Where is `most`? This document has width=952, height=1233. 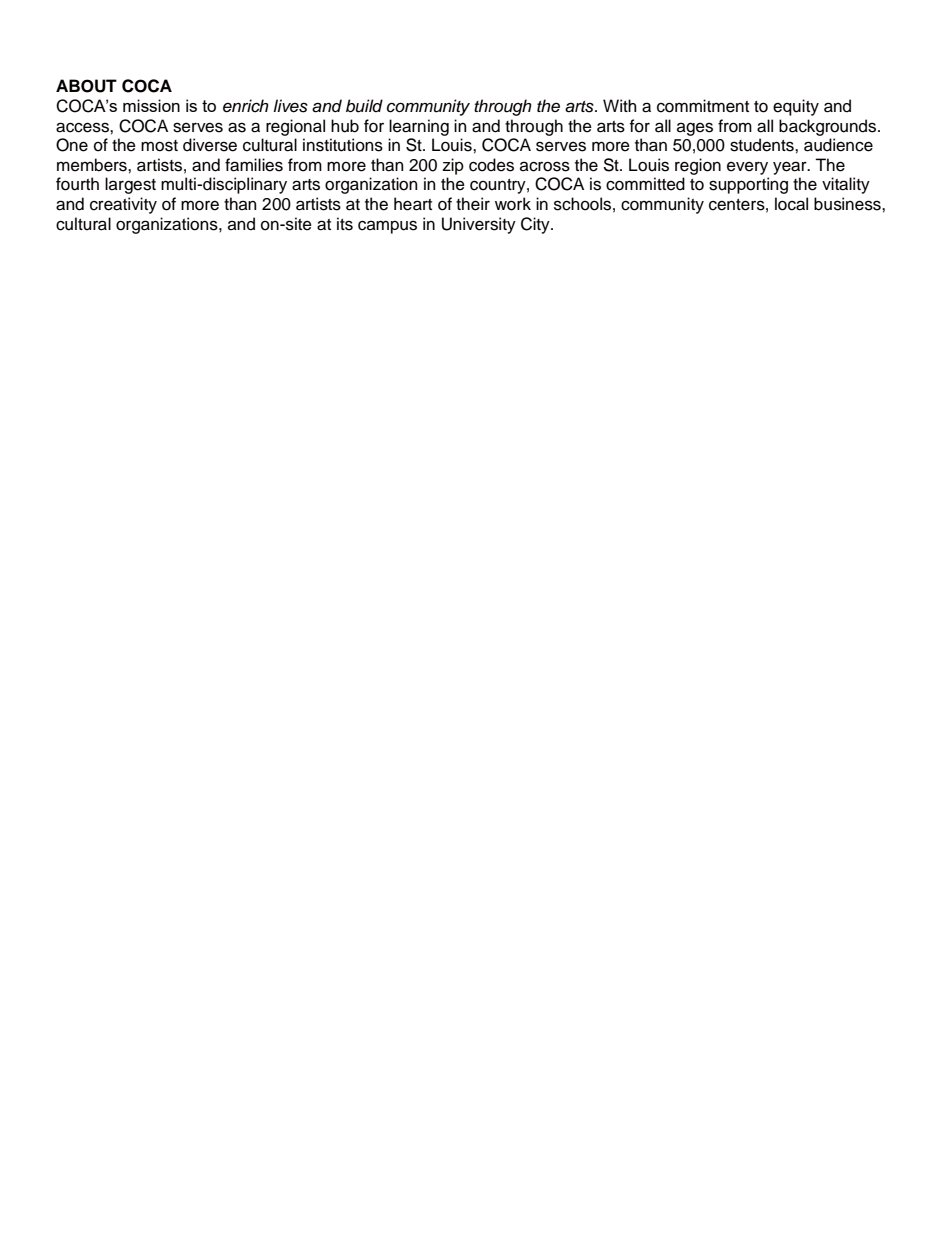 most is located at coordinates (159, 146).
